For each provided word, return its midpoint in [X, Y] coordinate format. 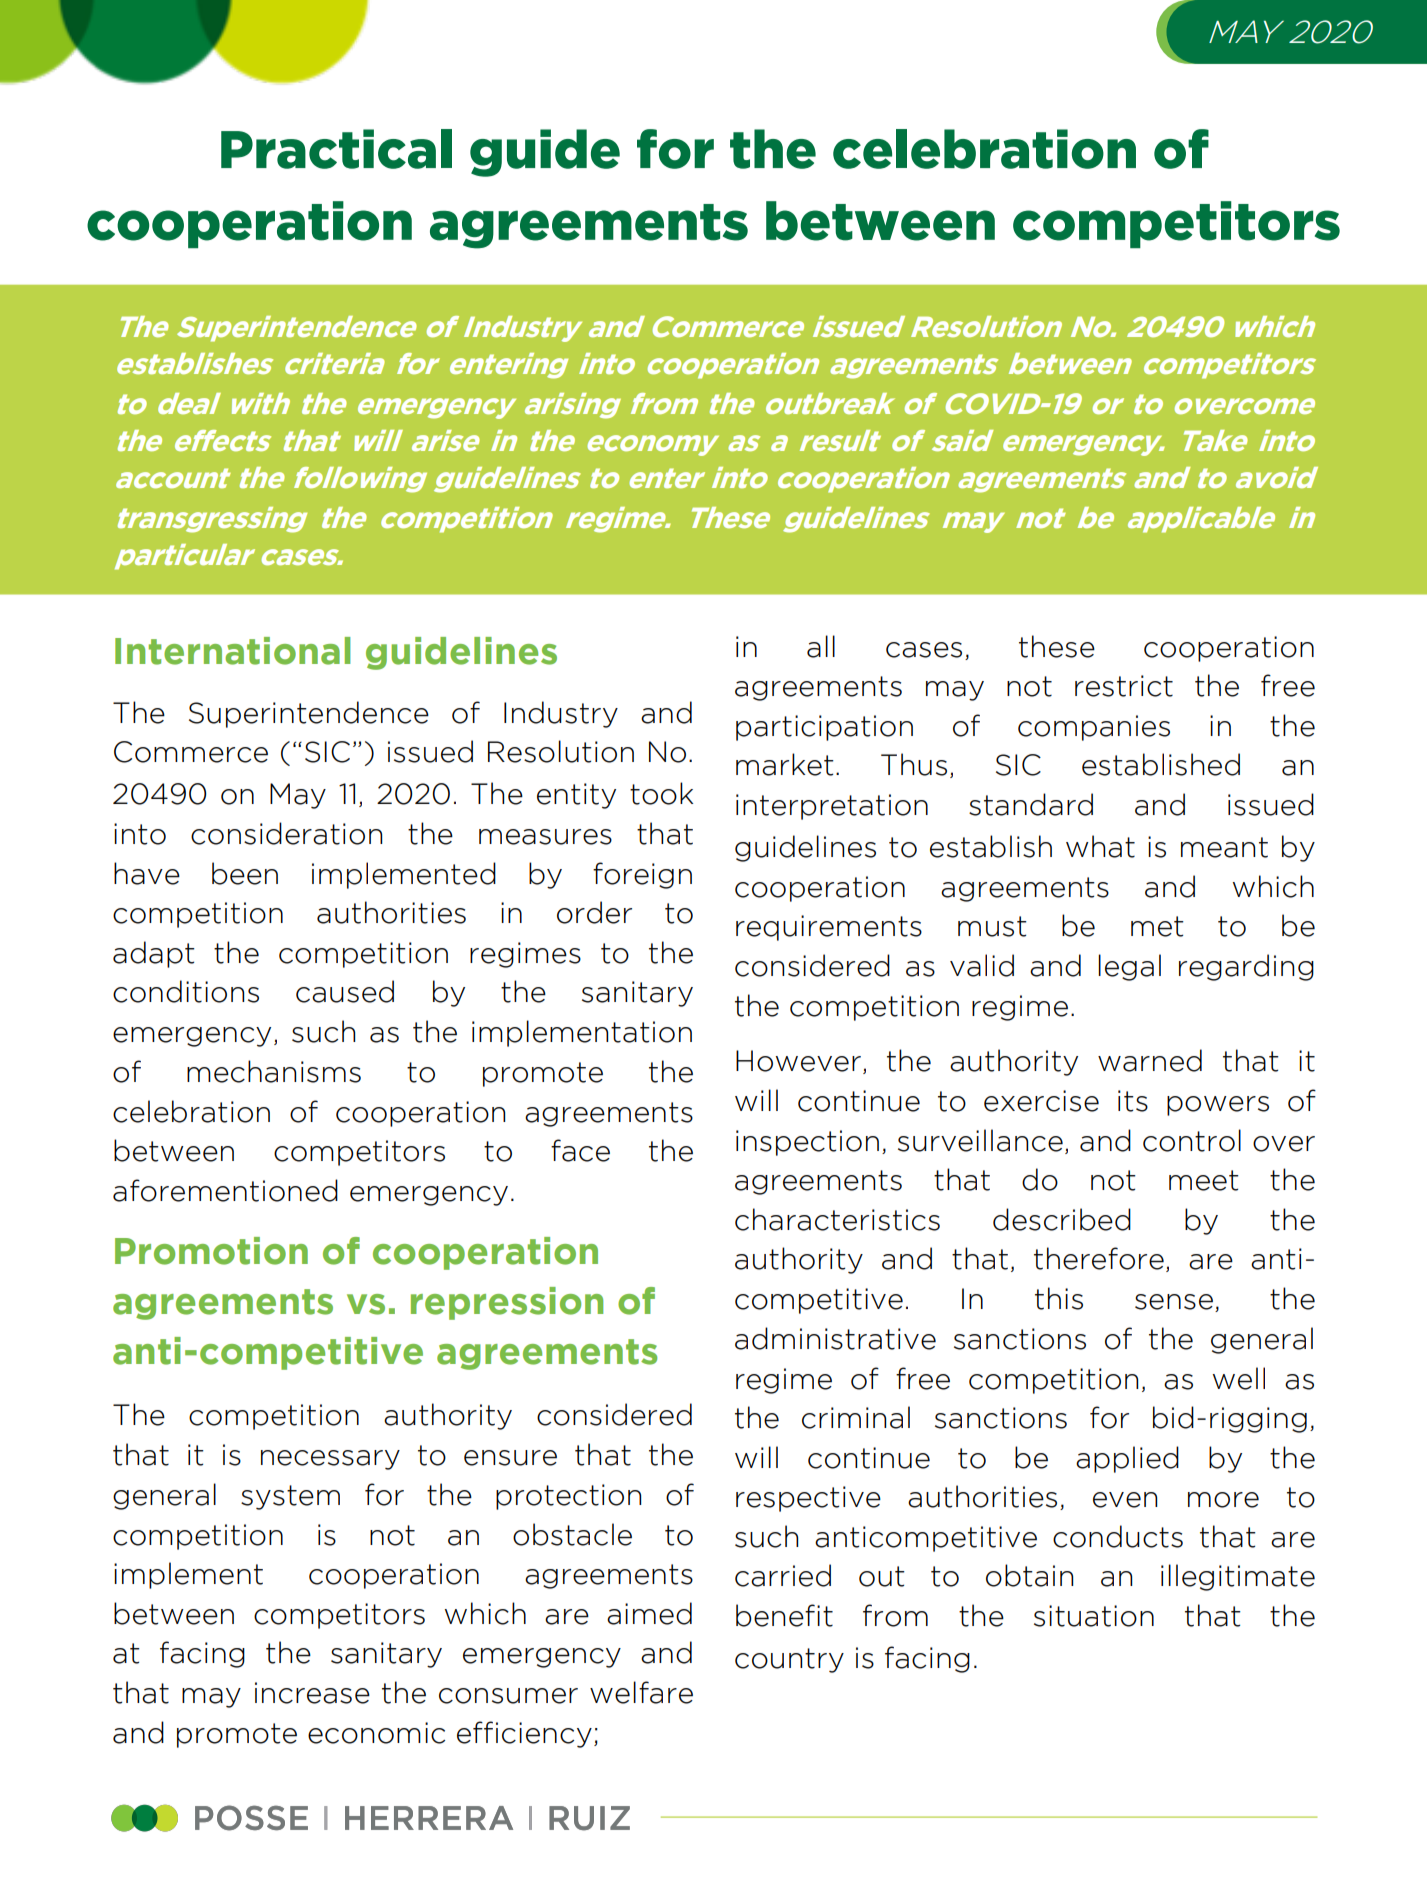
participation [824, 728]
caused [345, 991]
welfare [641, 1692]
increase [312, 1693]
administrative [835, 1338]
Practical [336, 149]
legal [1129, 967]
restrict [1124, 686]
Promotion [211, 1251]
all [821, 646]
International [233, 651]
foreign [642, 875]
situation [1094, 1616]
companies [1094, 728]
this [1059, 1298]
